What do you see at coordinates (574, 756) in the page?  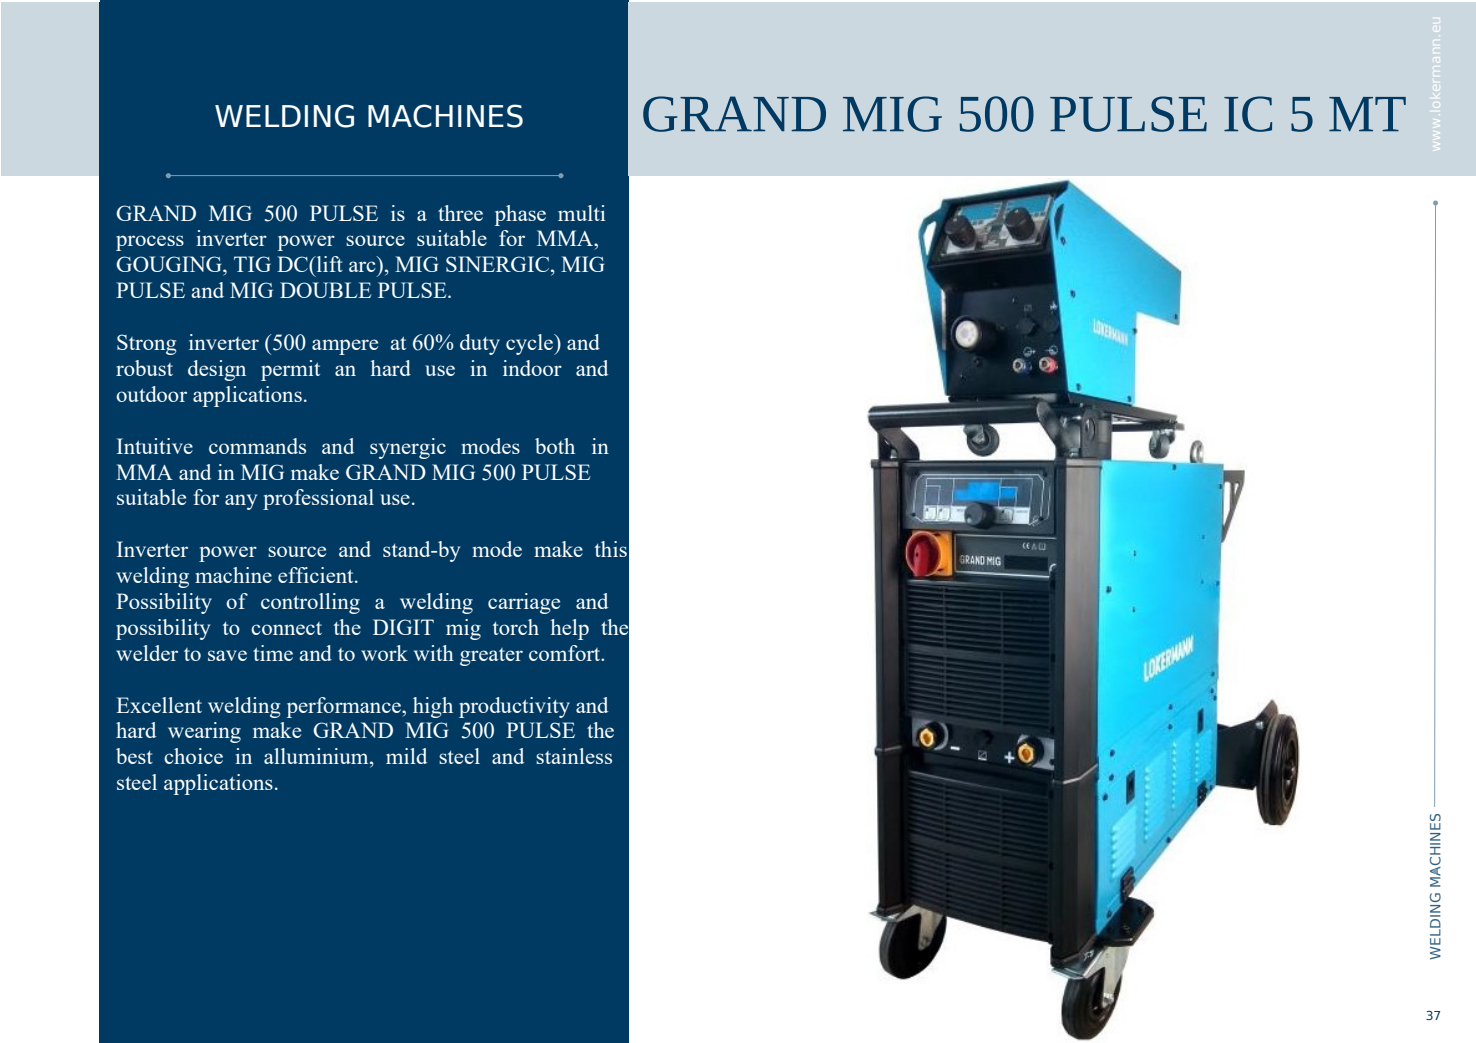 I see `stainless` at bounding box center [574, 756].
